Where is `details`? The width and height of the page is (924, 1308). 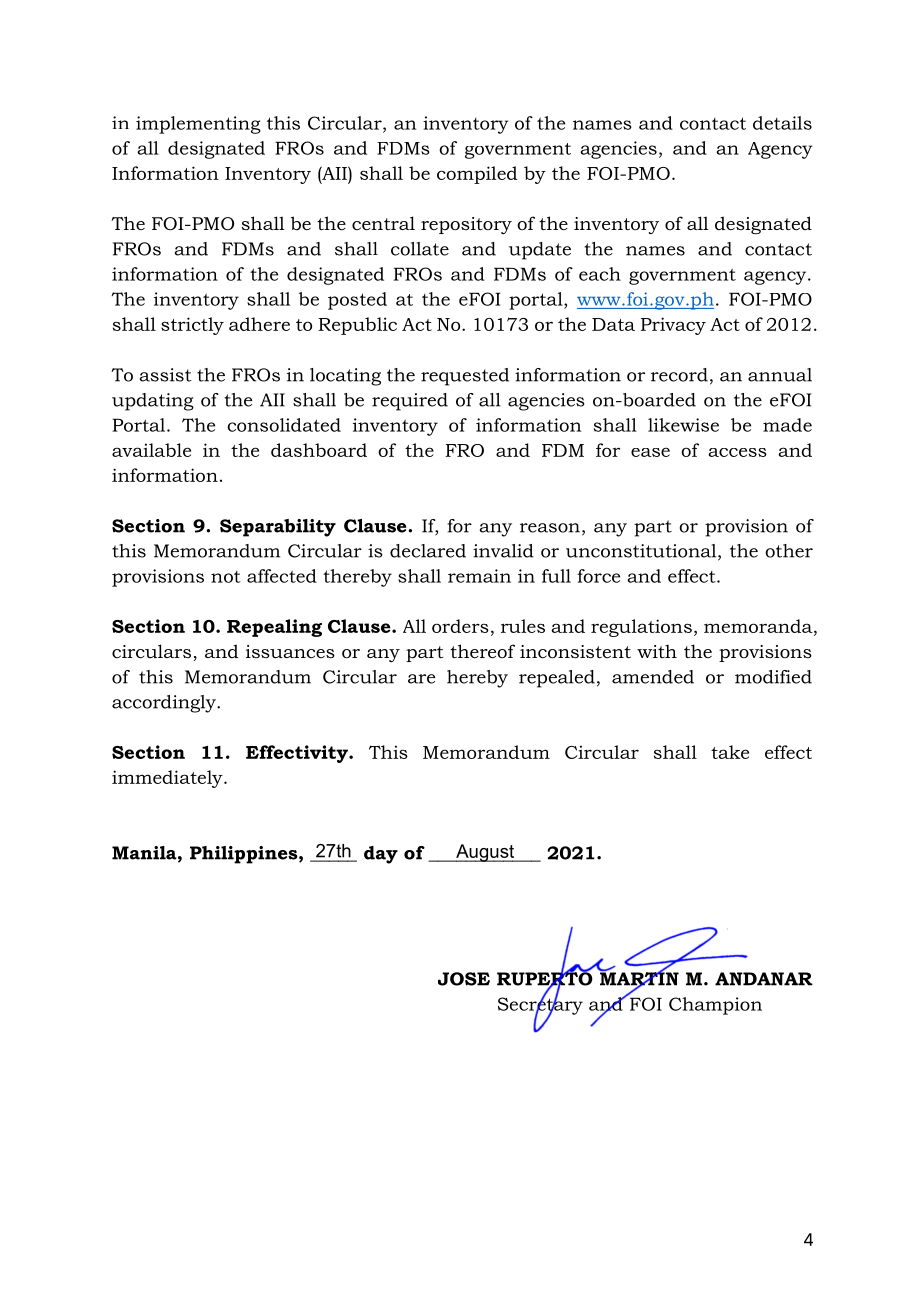
details is located at coordinates (782, 123).
